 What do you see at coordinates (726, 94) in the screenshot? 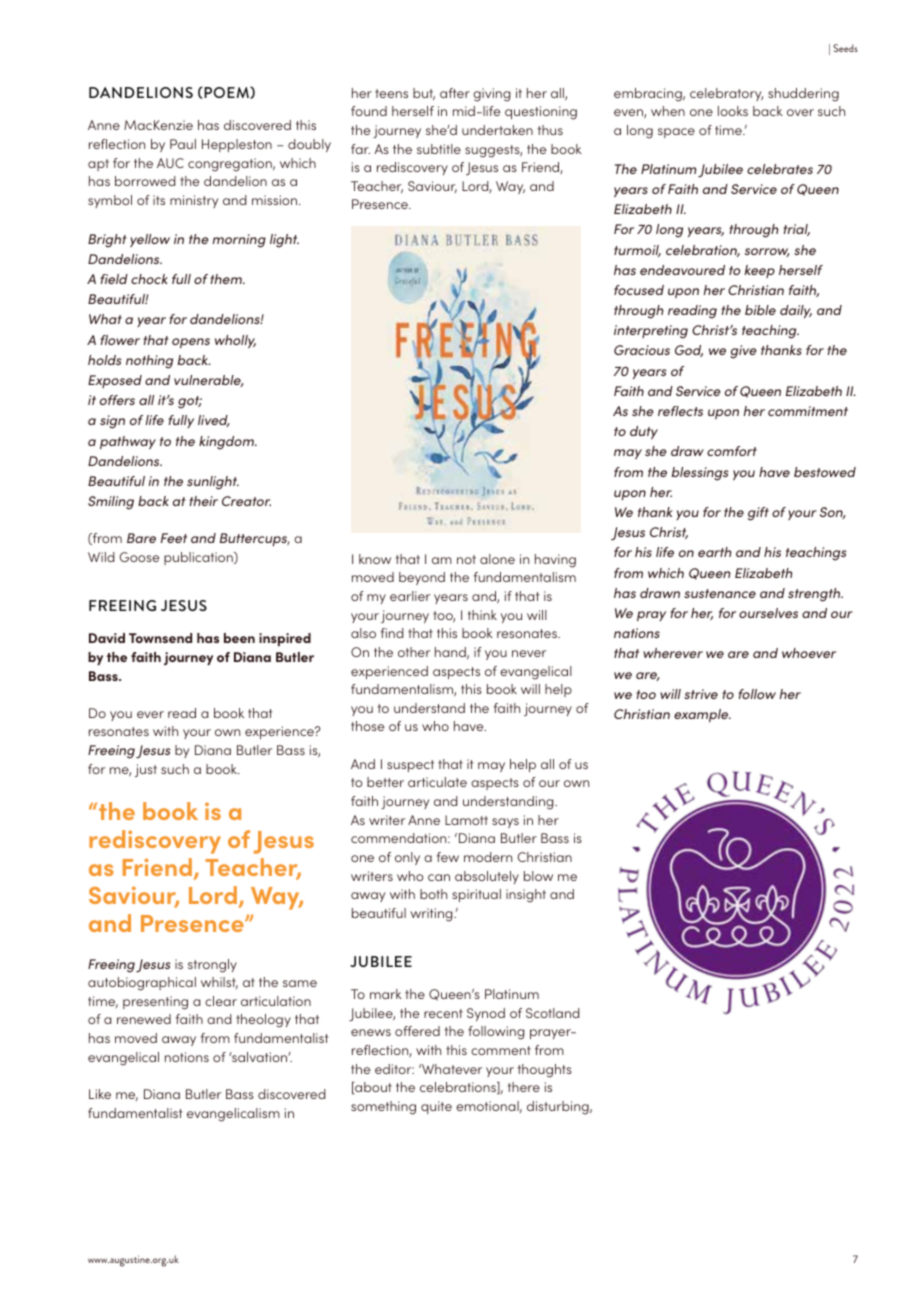
I see `celebratory` at bounding box center [726, 94].
